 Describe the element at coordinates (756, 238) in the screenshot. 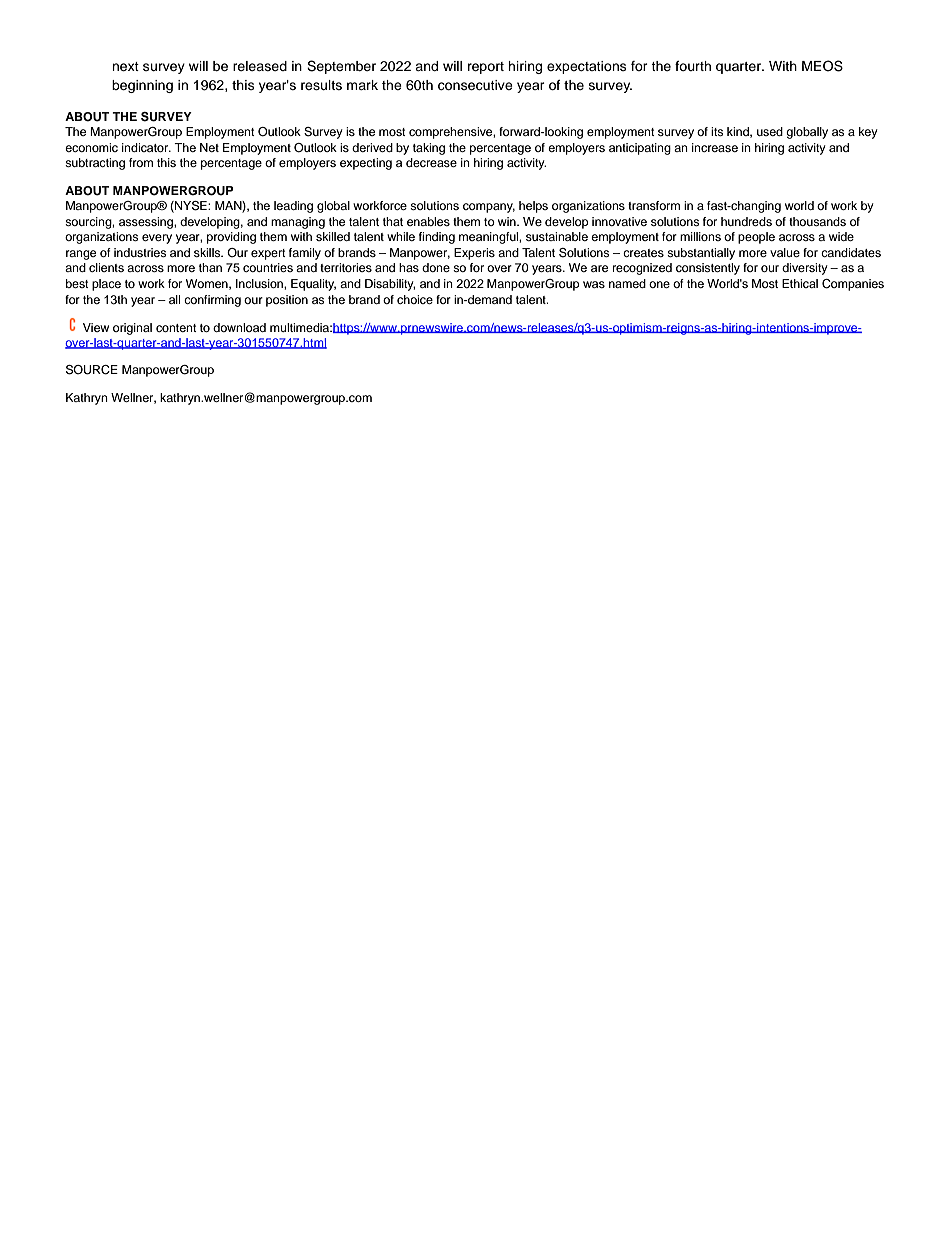

I see `people` at that location.
